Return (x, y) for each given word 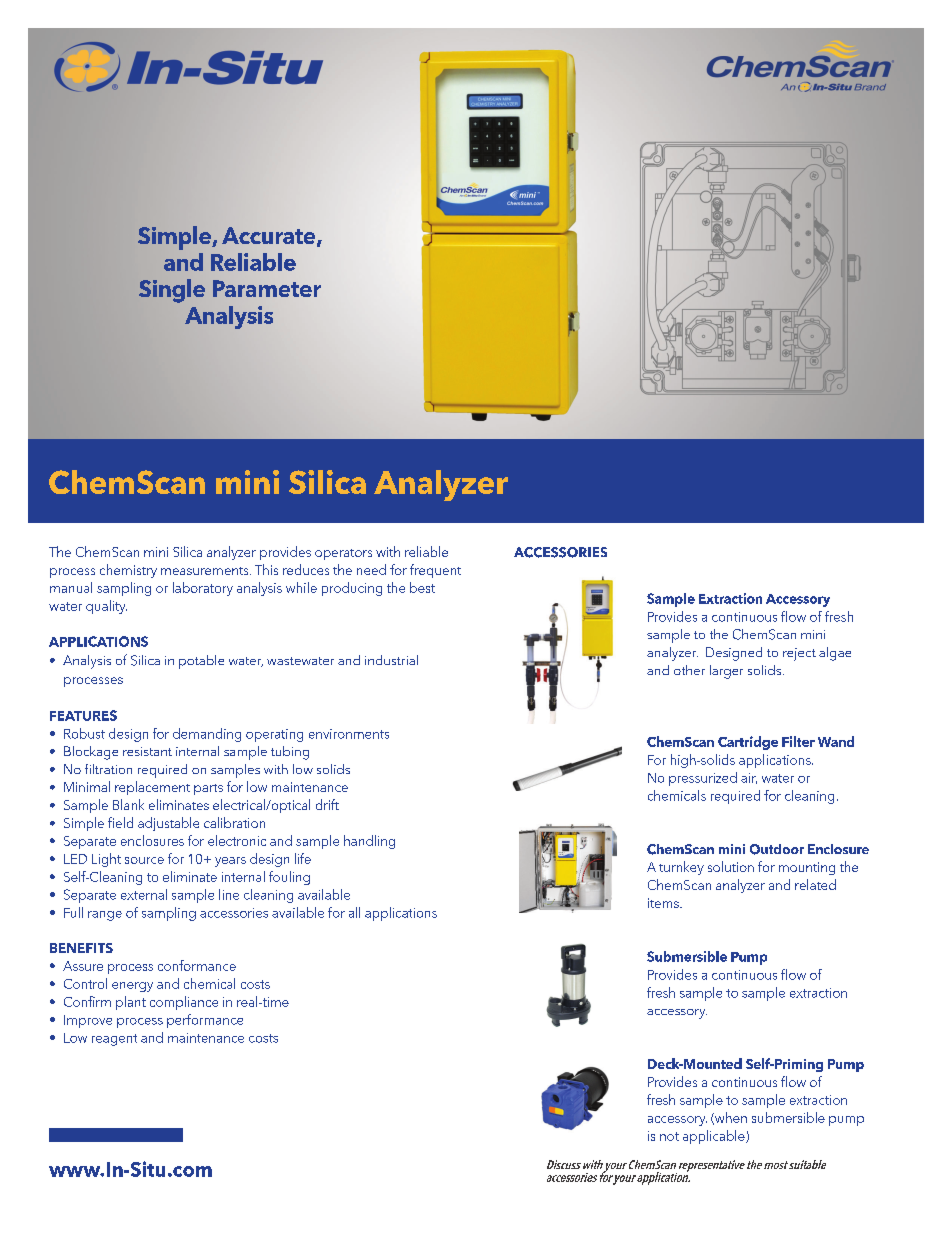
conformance (197, 965)
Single (172, 291)
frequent (435, 571)
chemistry (128, 571)
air (749, 778)
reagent (114, 1040)
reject (799, 654)
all (354, 912)
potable (201, 662)
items (664, 903)
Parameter (267, 288)
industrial (391, 660)
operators (343, 554)
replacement (152, 788)
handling (369, 842)
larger (726, 672)
